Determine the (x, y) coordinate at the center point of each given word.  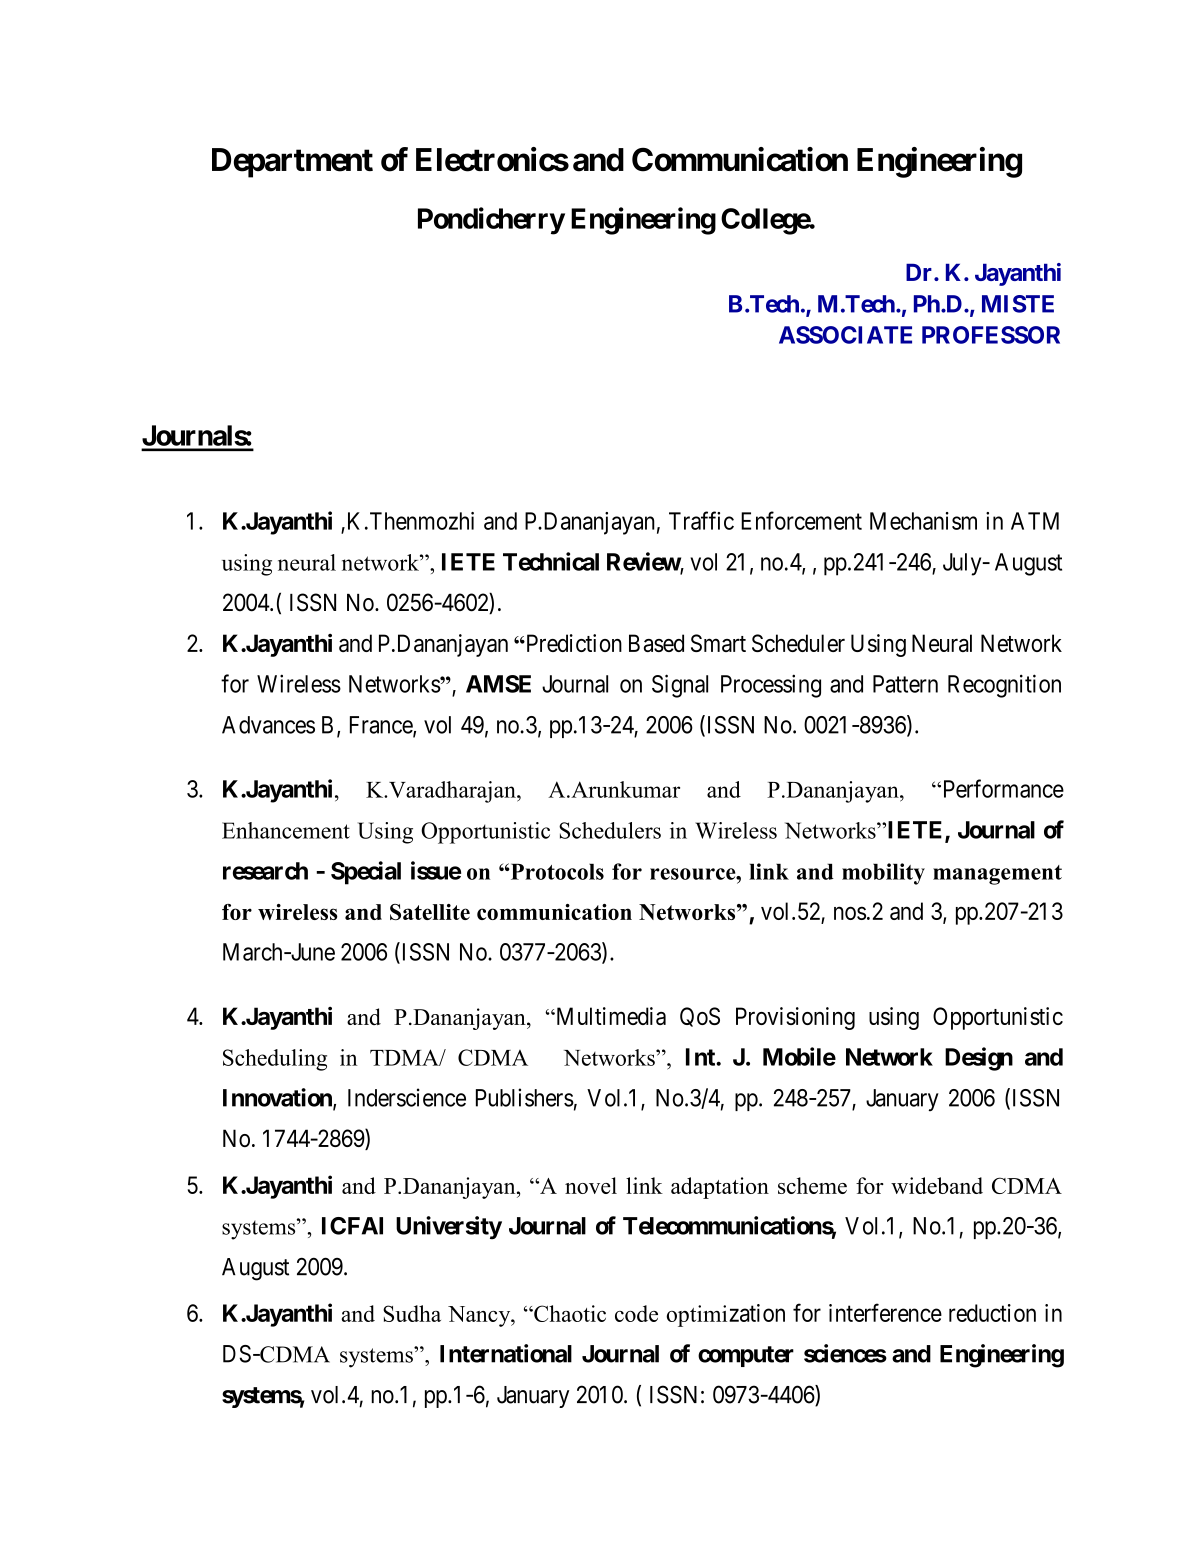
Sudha (412, 1313)
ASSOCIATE (845, 335)
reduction (992, 1313)
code (636, 1313)
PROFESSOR (991, 335)
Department (292, 163)
